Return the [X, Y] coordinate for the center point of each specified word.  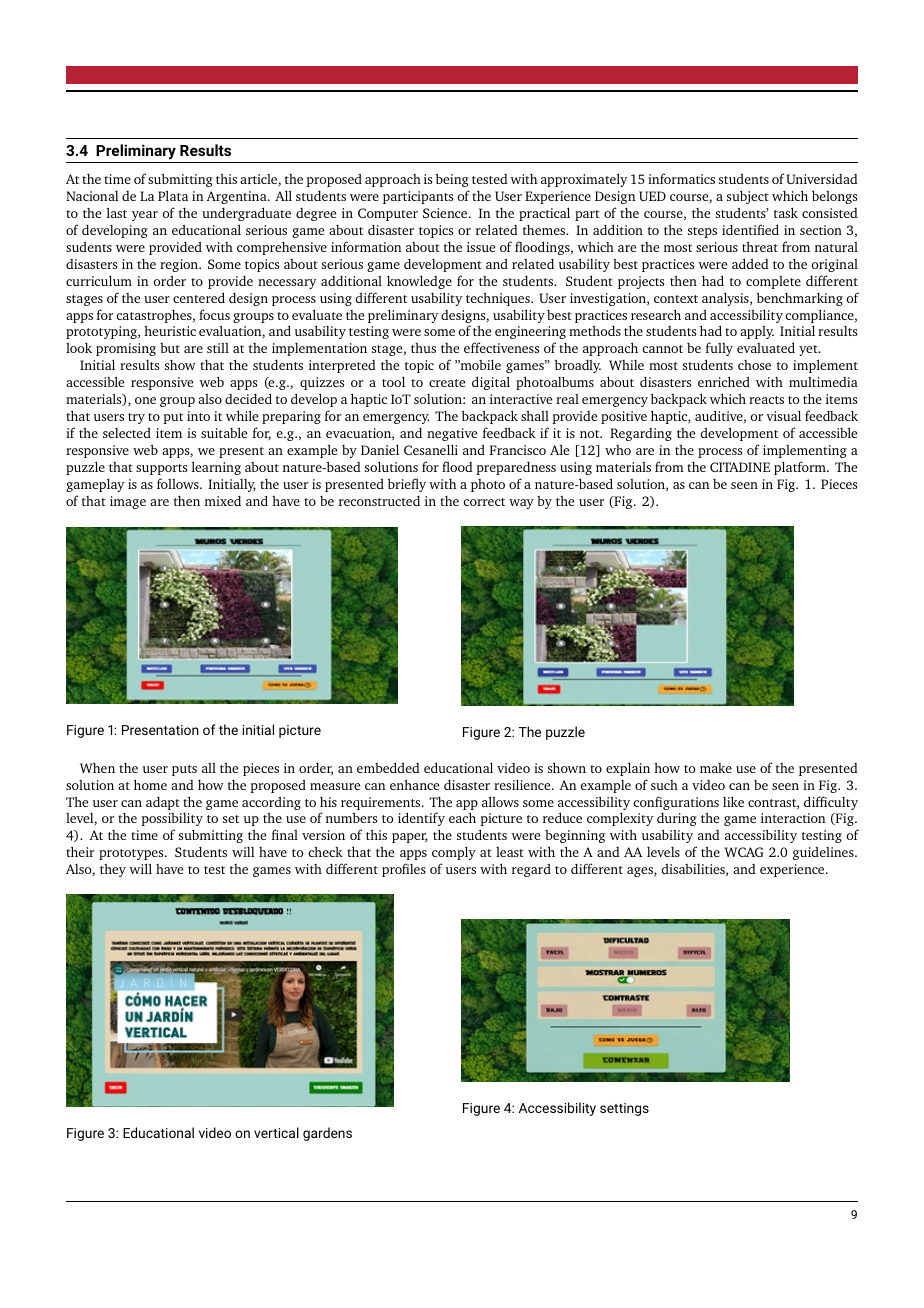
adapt [163, 803]
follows [179, 483]
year [145, 216]
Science [446, 213]
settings [624, 1109]
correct [484, 502]
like [733, 801]
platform [801, 468]
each [462, 817]
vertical [276, 1132]
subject [748, 197]
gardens [327, 1134]
